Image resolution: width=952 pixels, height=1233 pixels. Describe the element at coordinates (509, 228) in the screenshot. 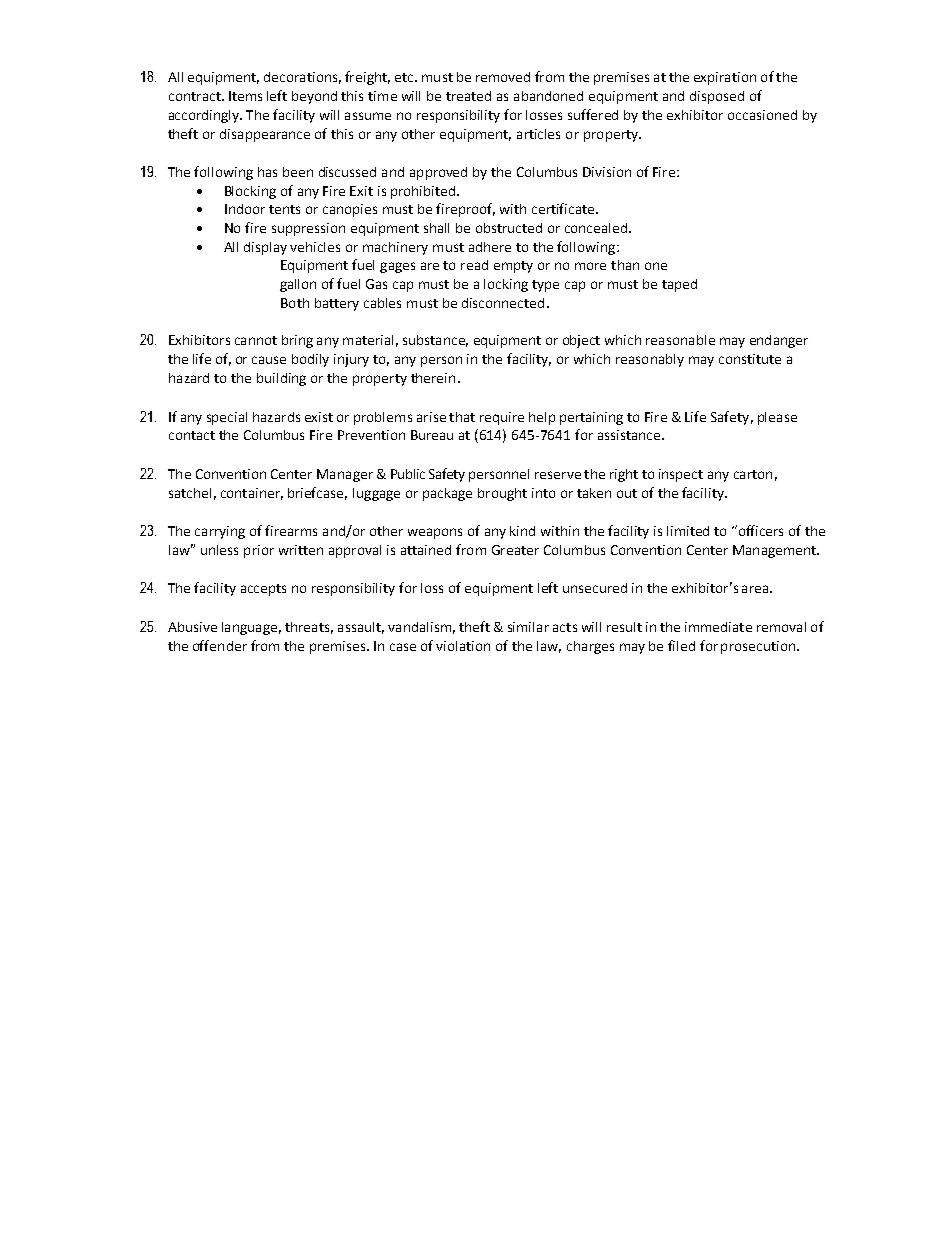

I see `obstructed` at that location.
